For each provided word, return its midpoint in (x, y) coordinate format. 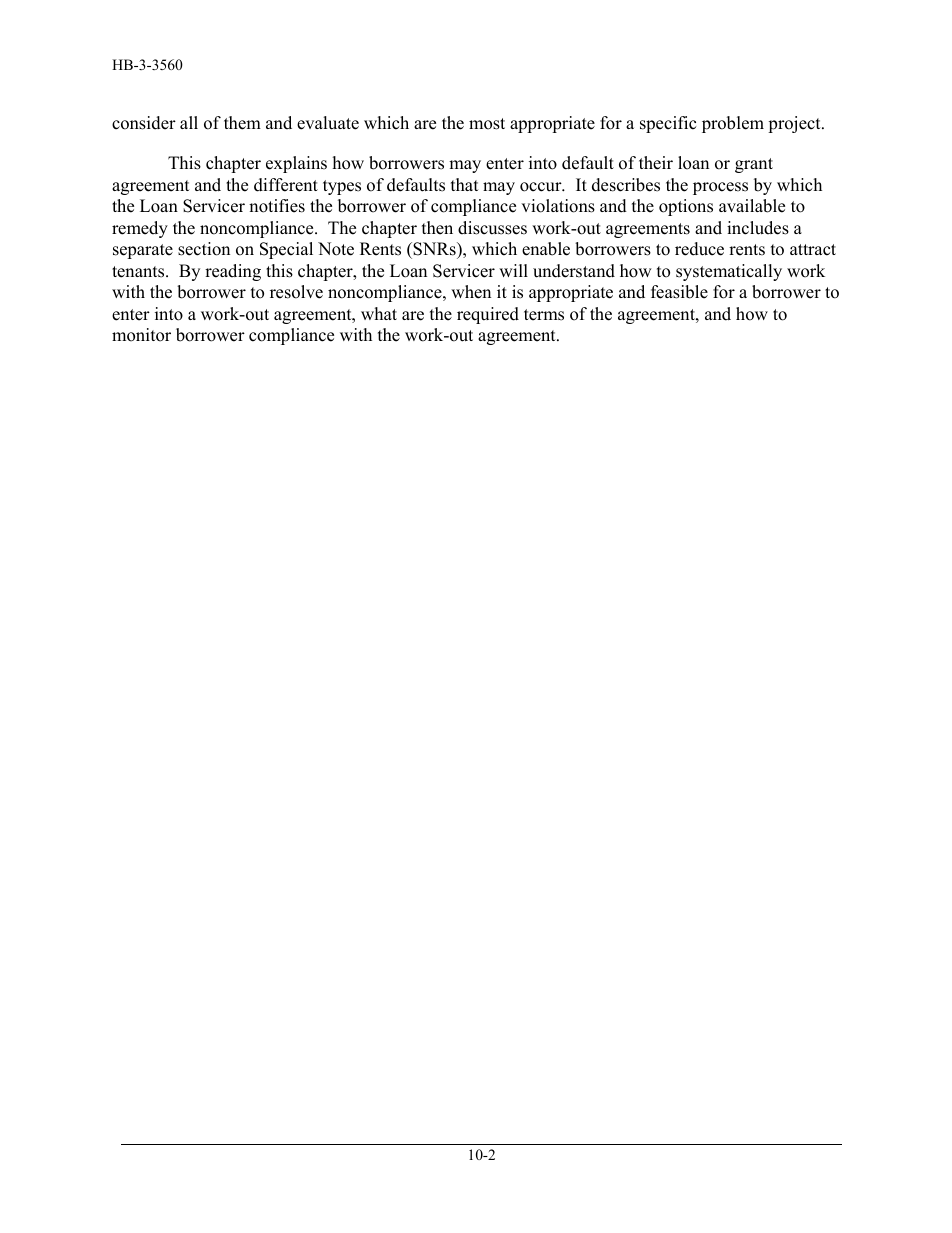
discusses (492, 228)
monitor (141, 335)
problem (733, 124)
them (242, 123)
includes (758, 228)
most (487, 124)
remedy (140, 229)
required (488, 315)
